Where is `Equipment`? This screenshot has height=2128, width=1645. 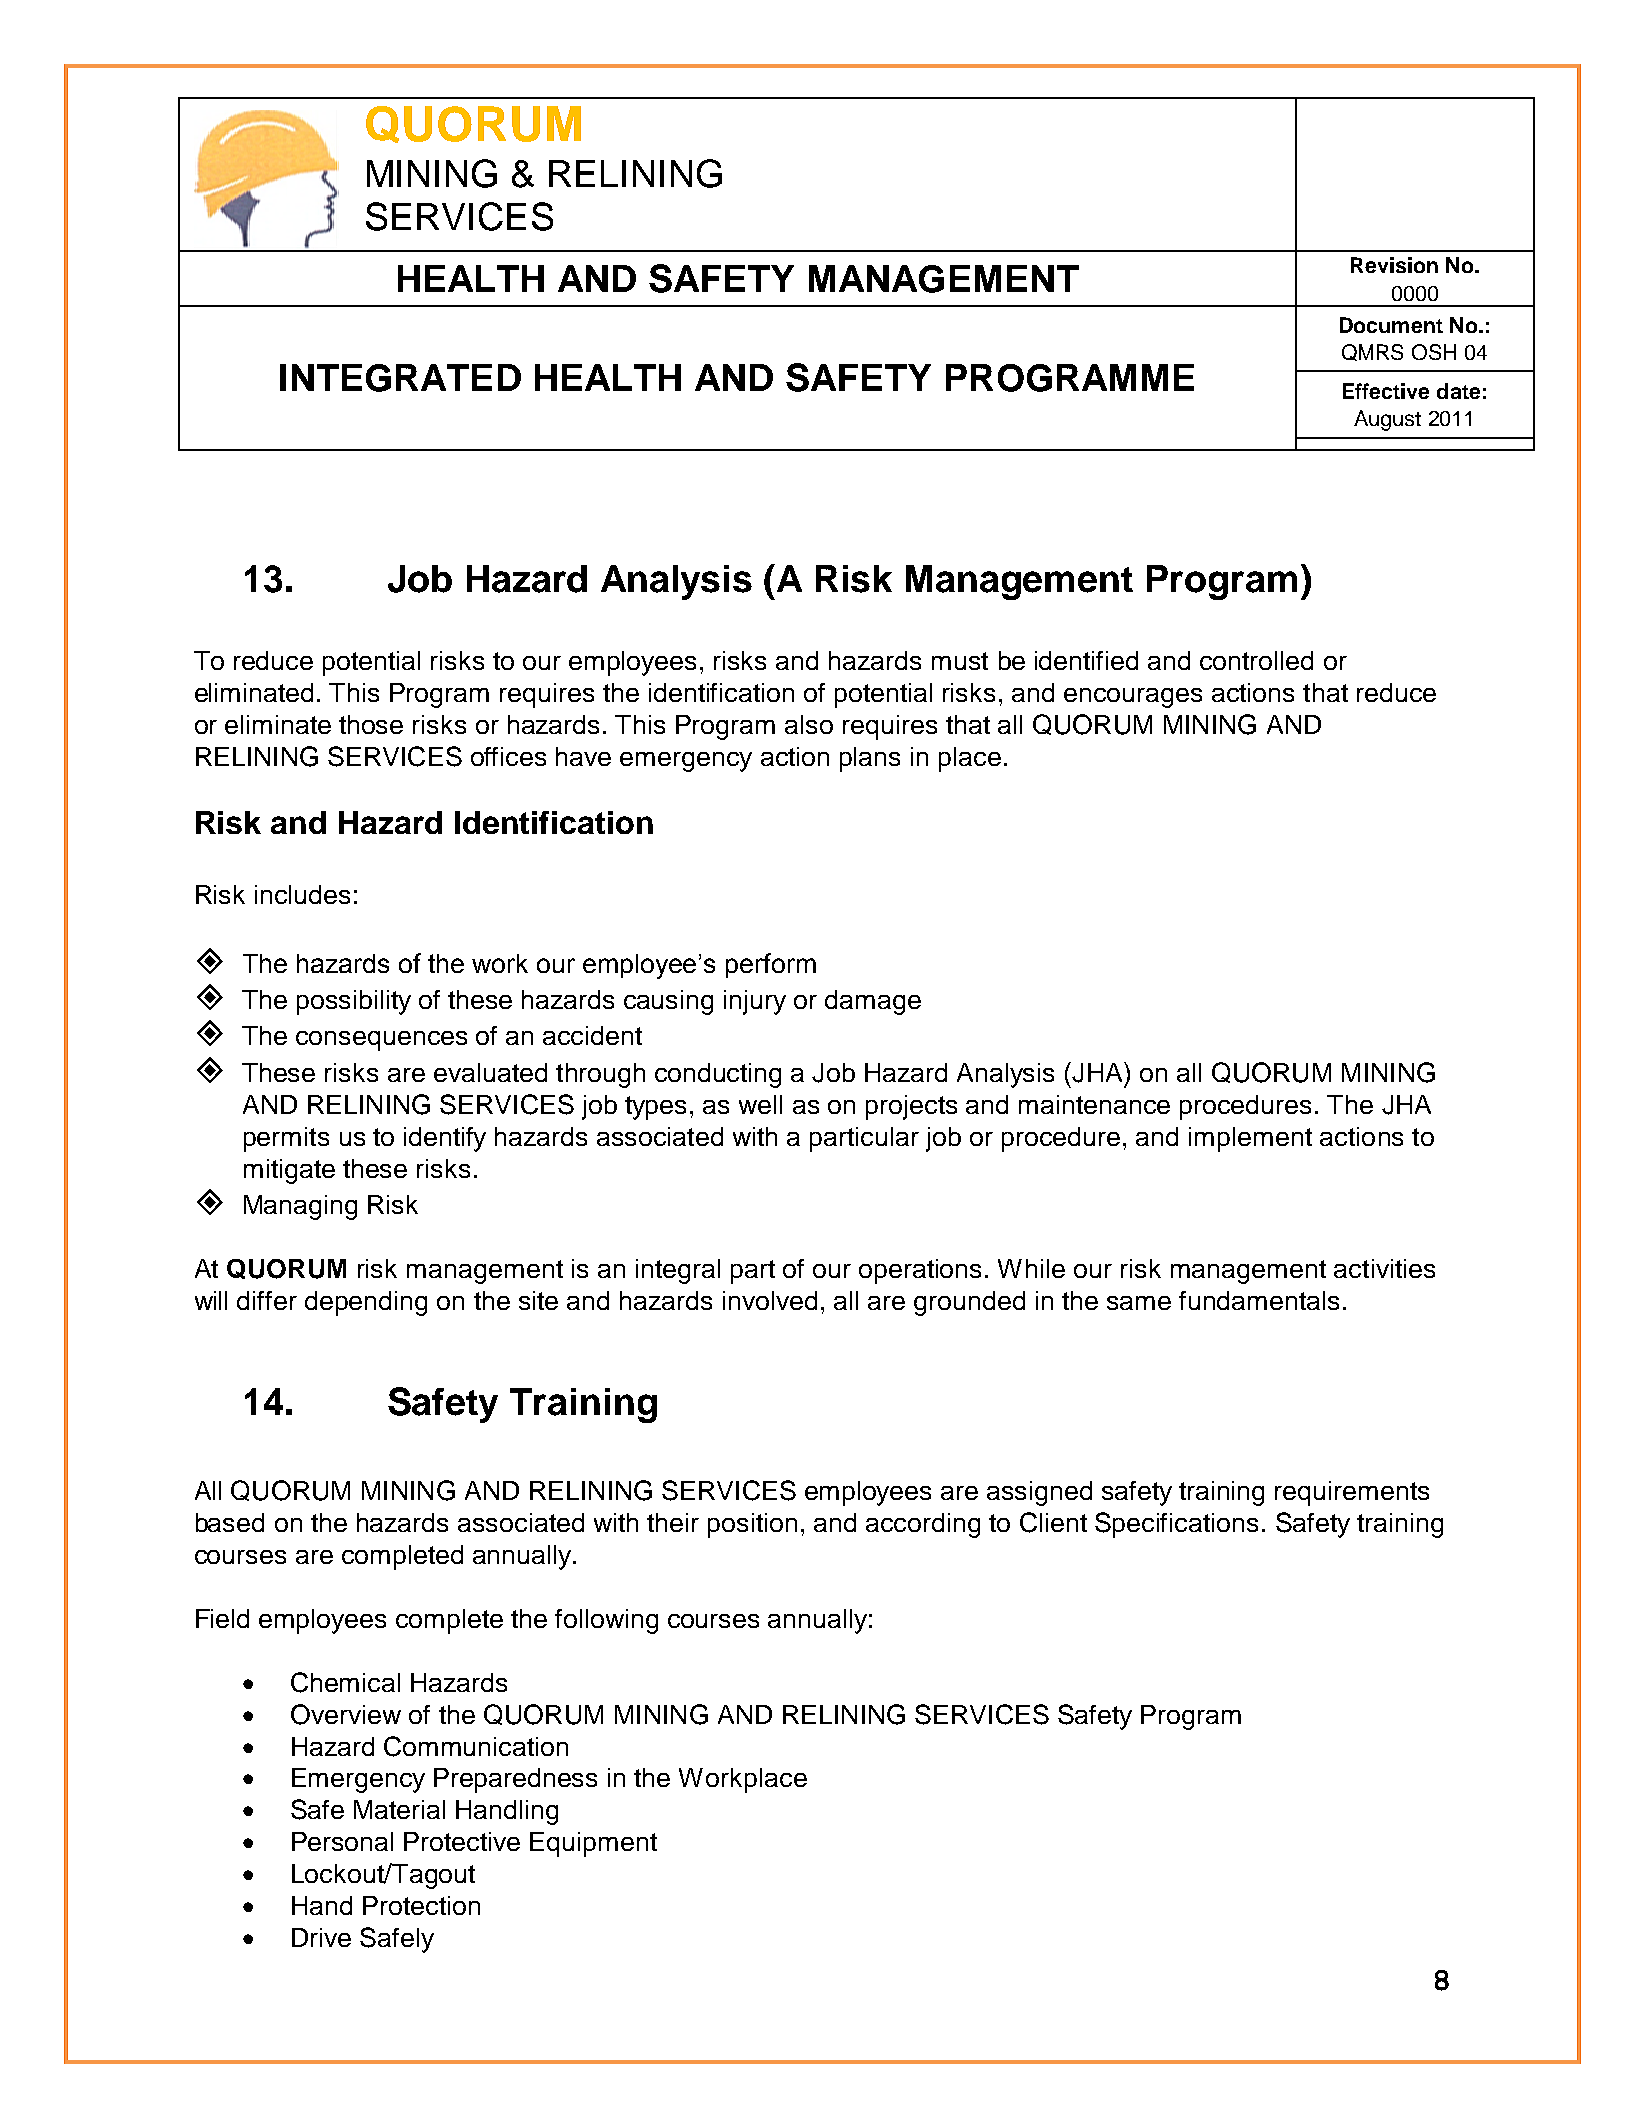 Equipment is located at coordinates (593, 1844).
